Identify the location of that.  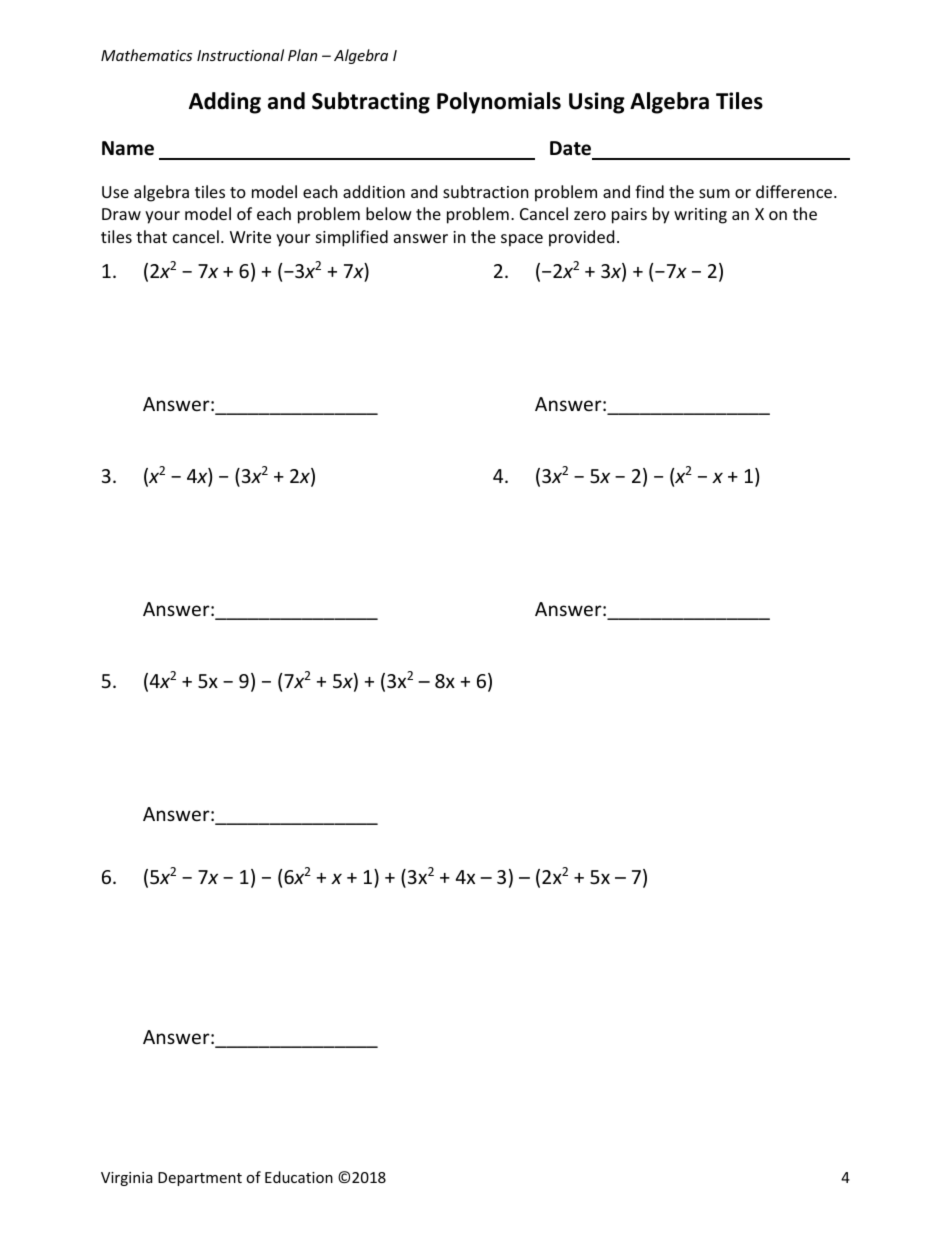
(151, 236).
